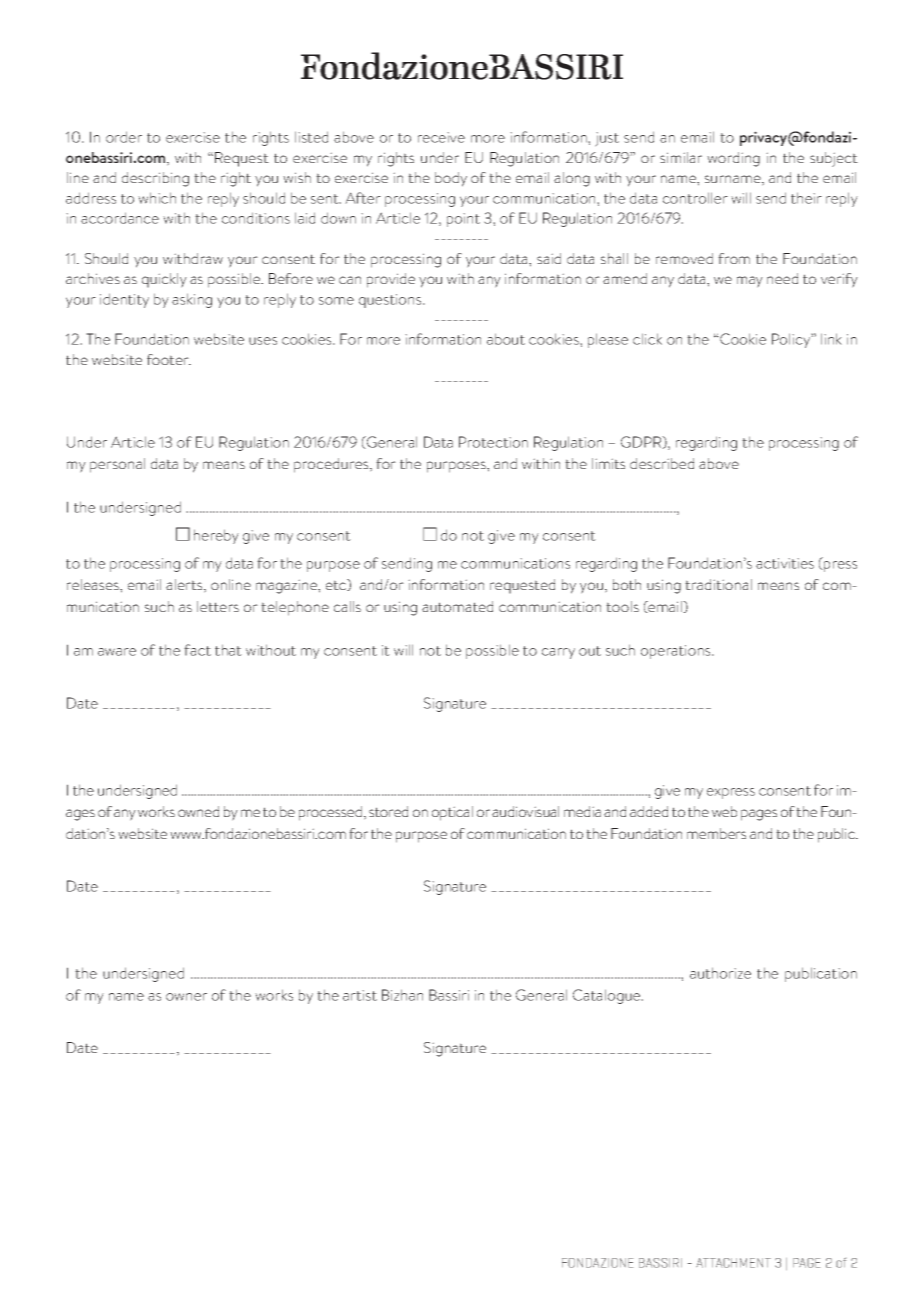  I want to click on Catalogue, so click(608, 996).
